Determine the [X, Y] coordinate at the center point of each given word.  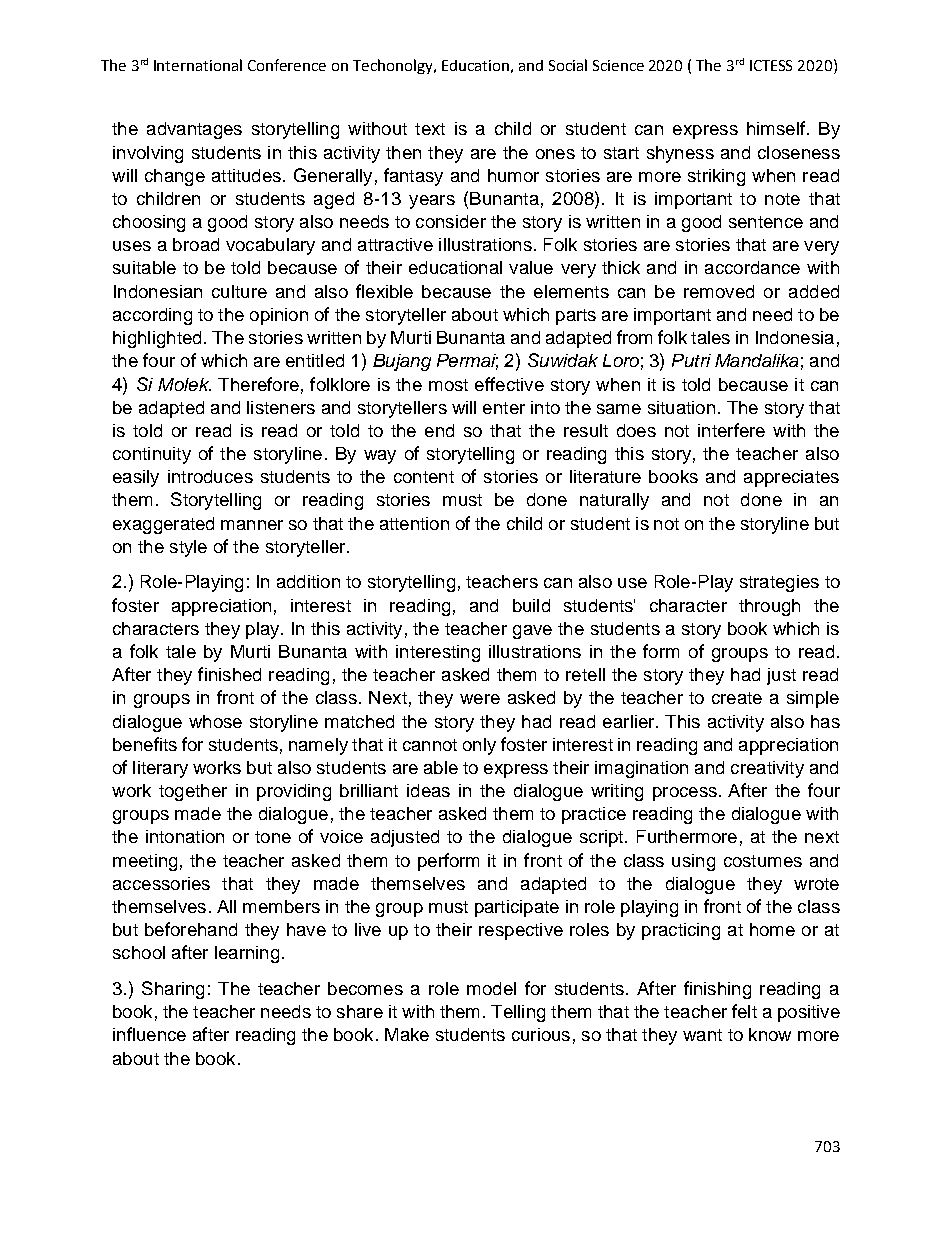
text [430, 129]
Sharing [173, 990]
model [491, 988]
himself [776, 128]
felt [744, 1011]
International [198, 65]
